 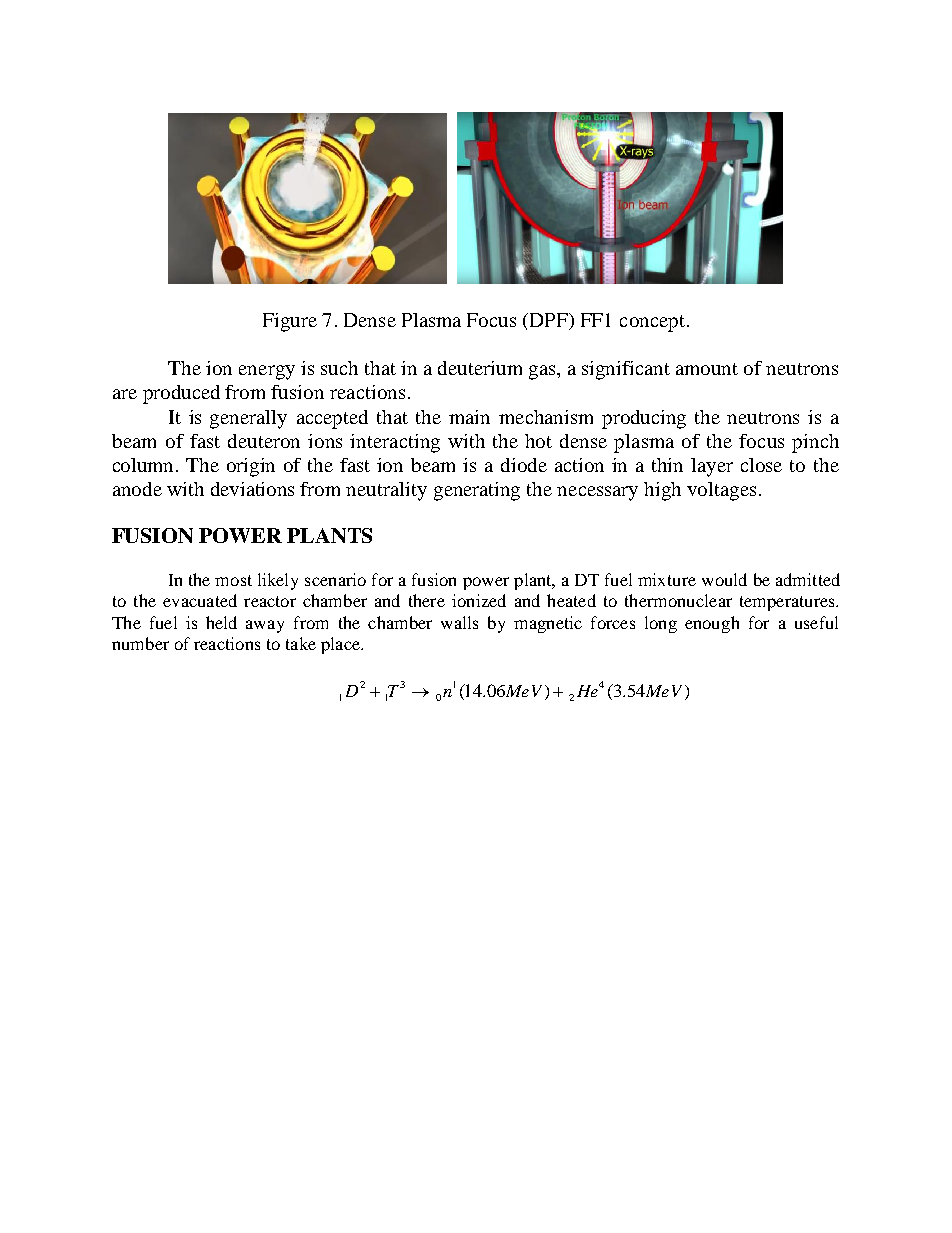 I want to click on held, so click(x=221, y=622).
